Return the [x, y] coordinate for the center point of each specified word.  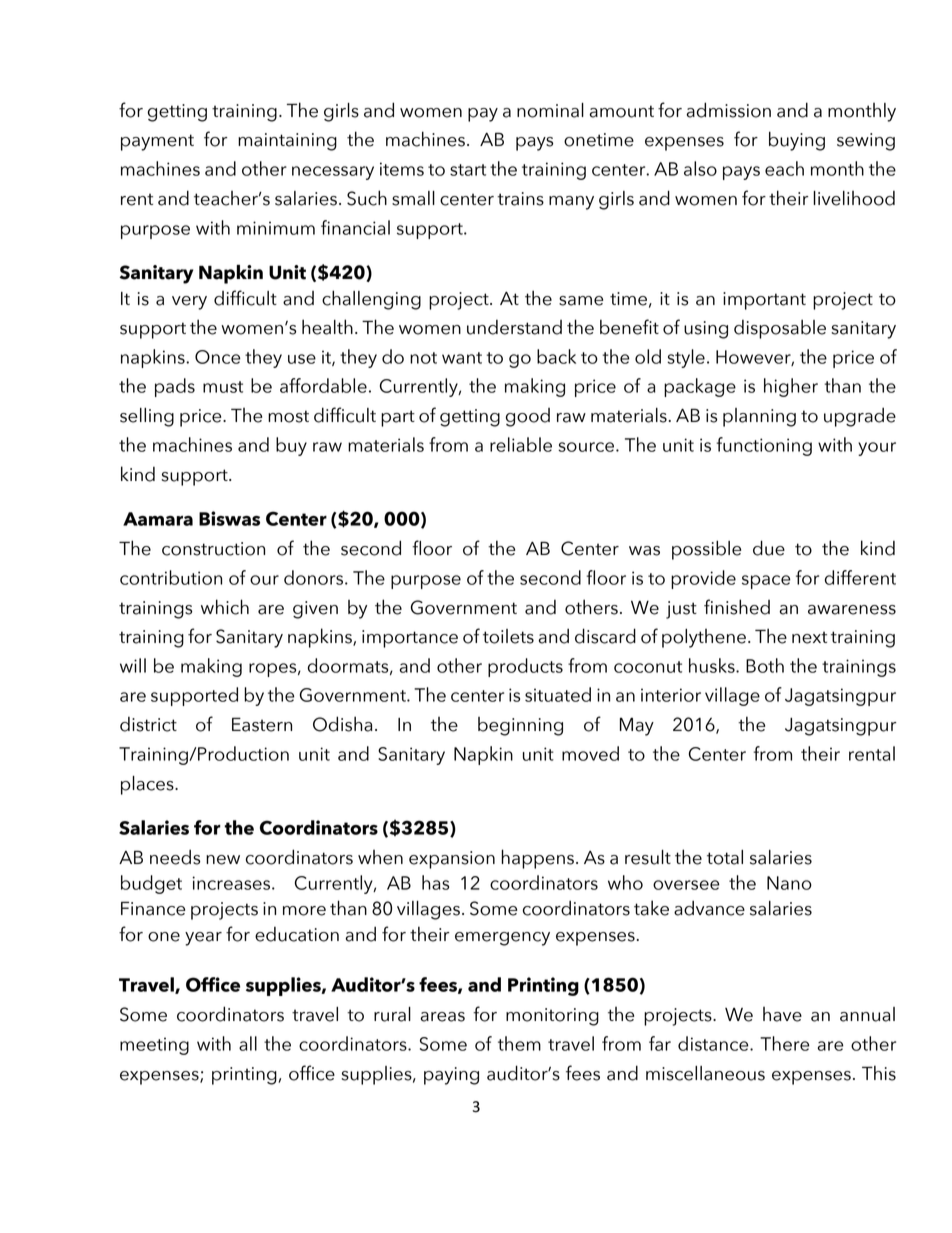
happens [537, 859]
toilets [508, 636]
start [468, 170]
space [766, 582]
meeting [154, 1046]
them [519, 1043]
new [223, 860]
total [725, 857]
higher [791, 387]
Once [218, 357]
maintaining [287, 142]
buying [797, 141]
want [462, 358]
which [225, 607]
